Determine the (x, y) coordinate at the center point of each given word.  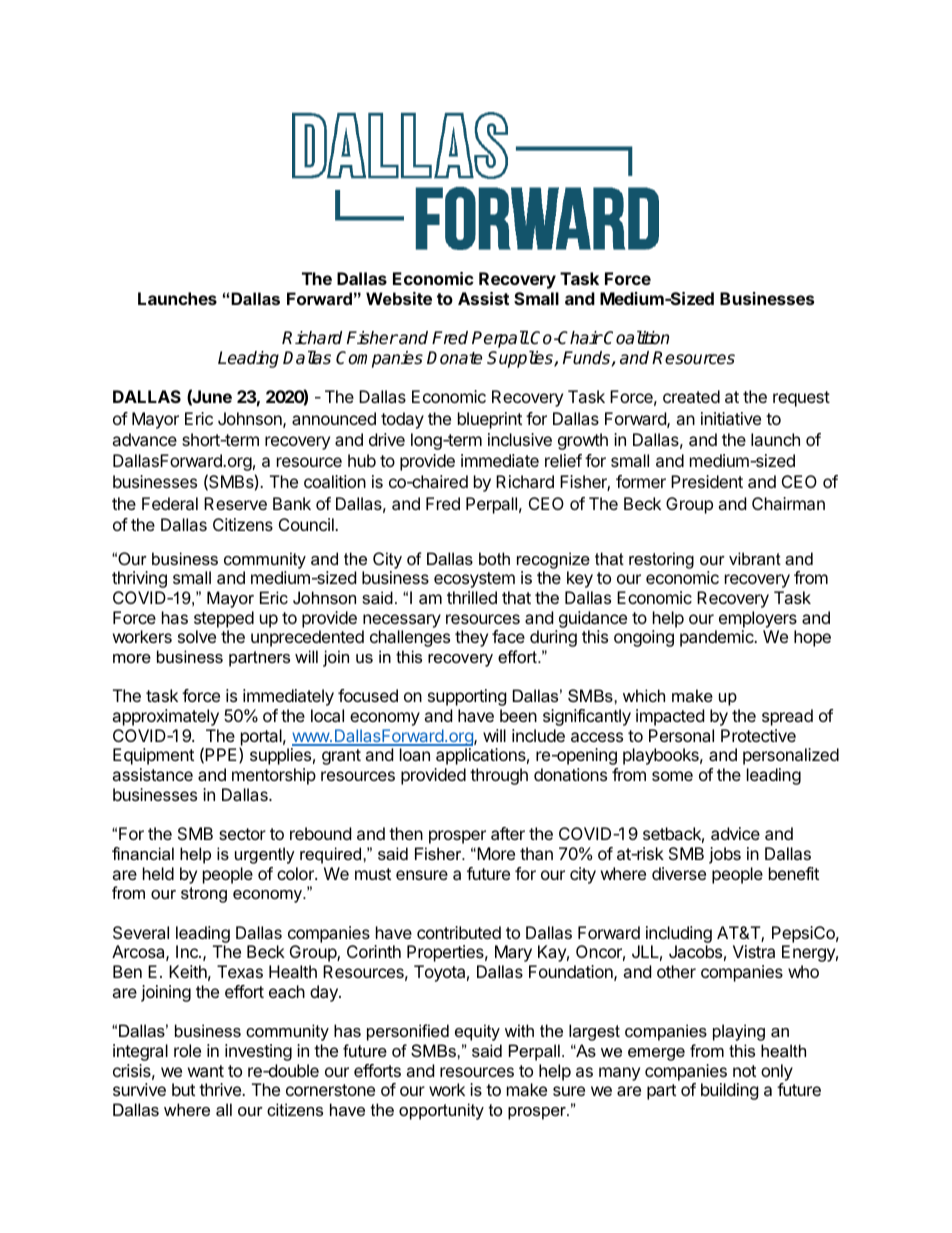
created (691, 396)
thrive (221, 1089)
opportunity (441, 1111)
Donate (454, 358)
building (730, 1091)
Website (399, 298)
